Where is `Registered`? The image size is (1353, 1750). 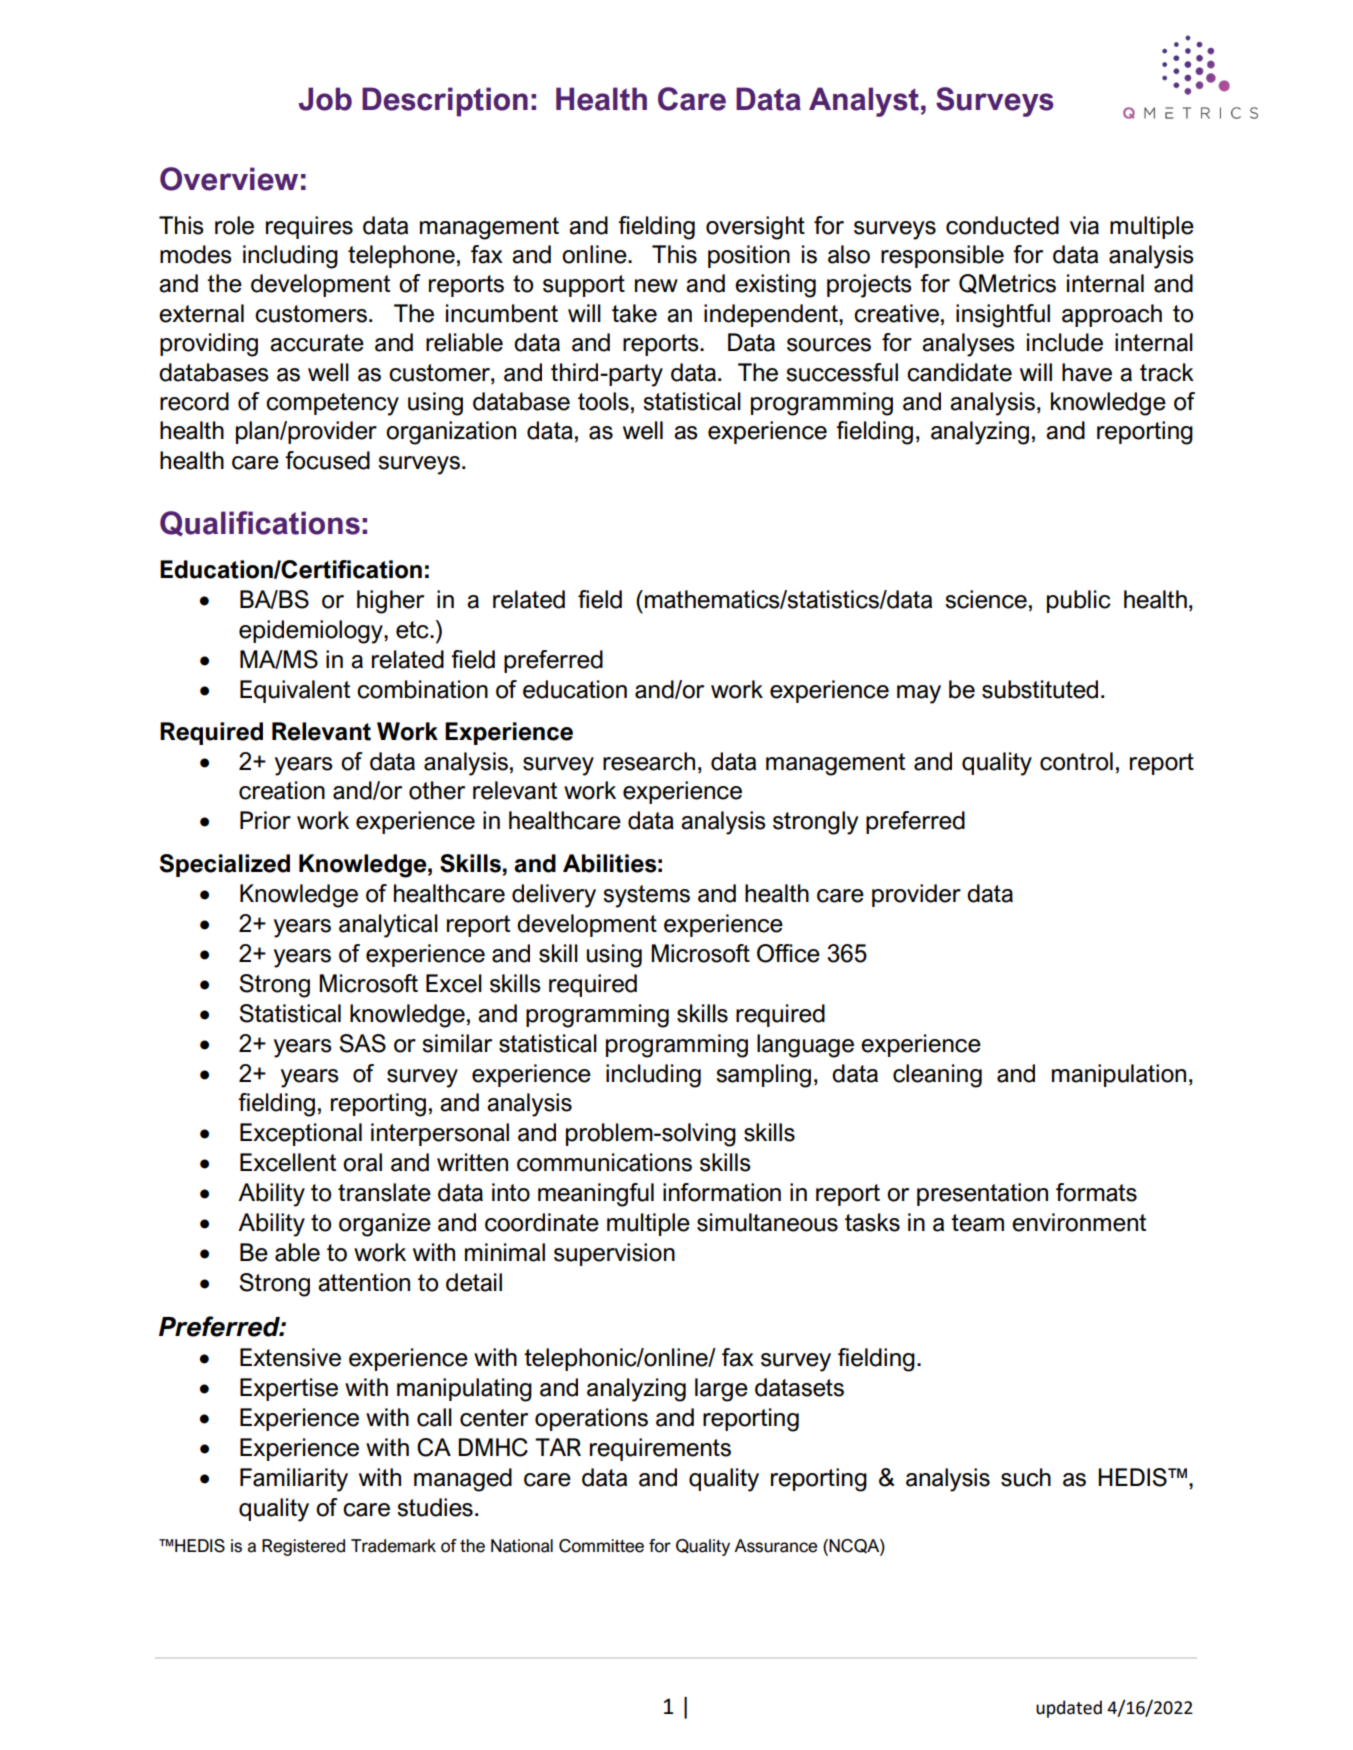
Registered is located at coordinates (303, 1547).
